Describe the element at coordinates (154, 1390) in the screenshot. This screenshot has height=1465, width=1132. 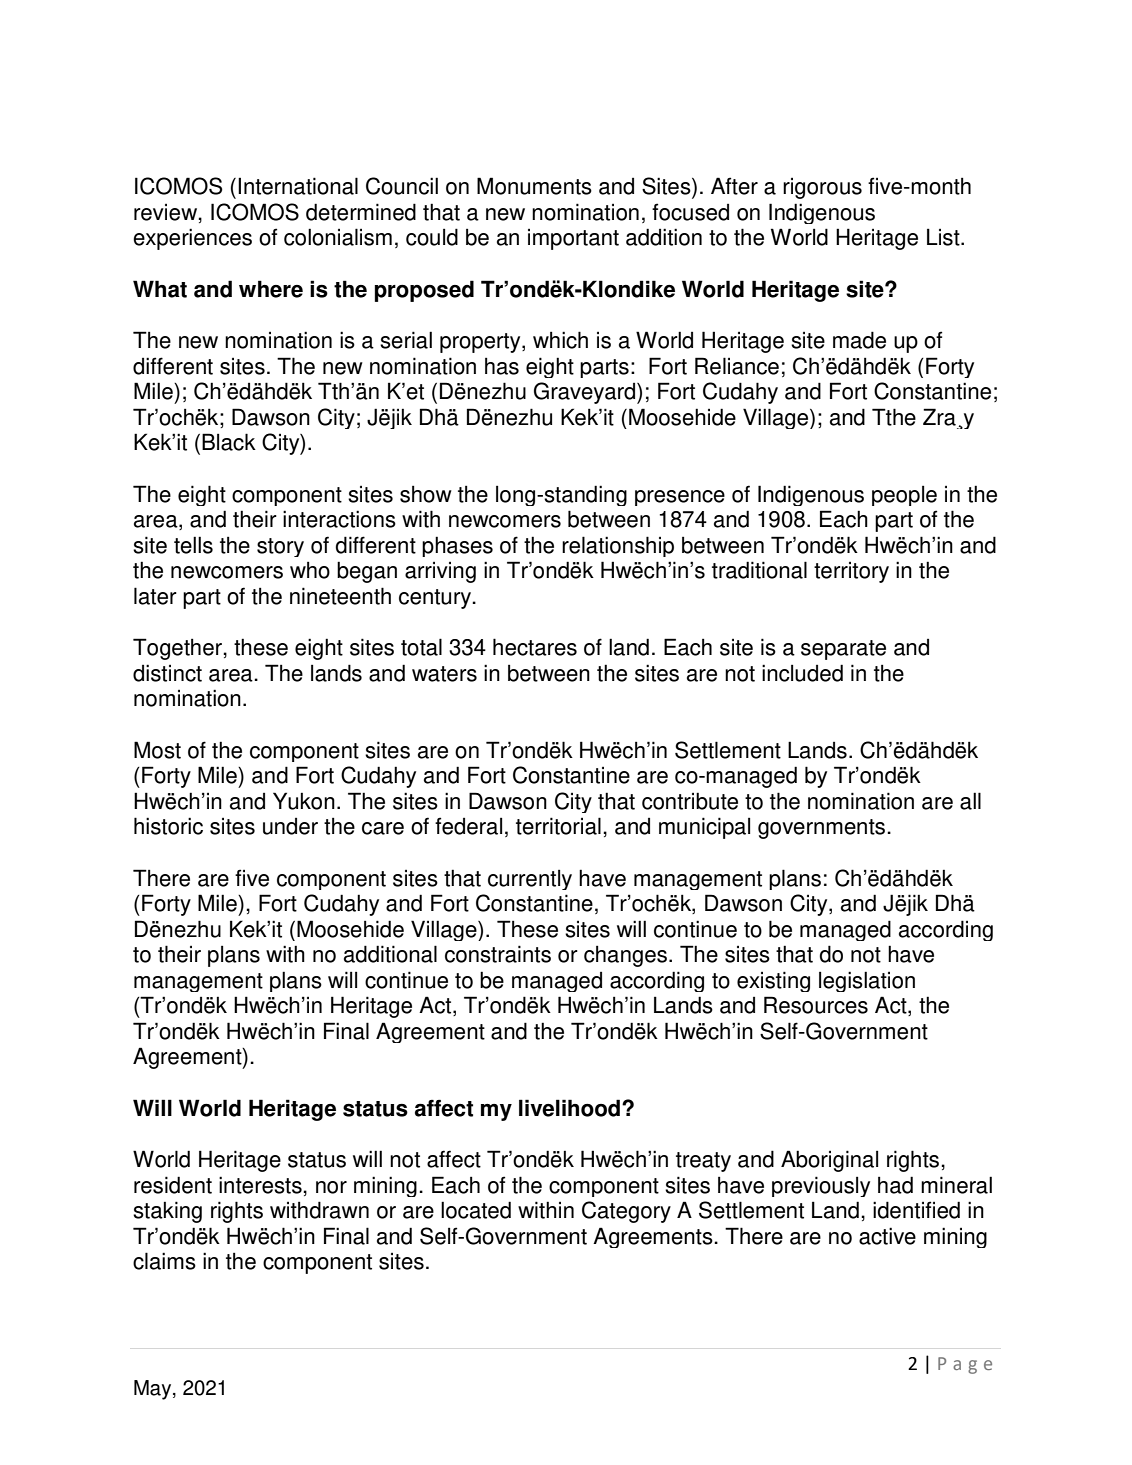
I see `May` at that location.
